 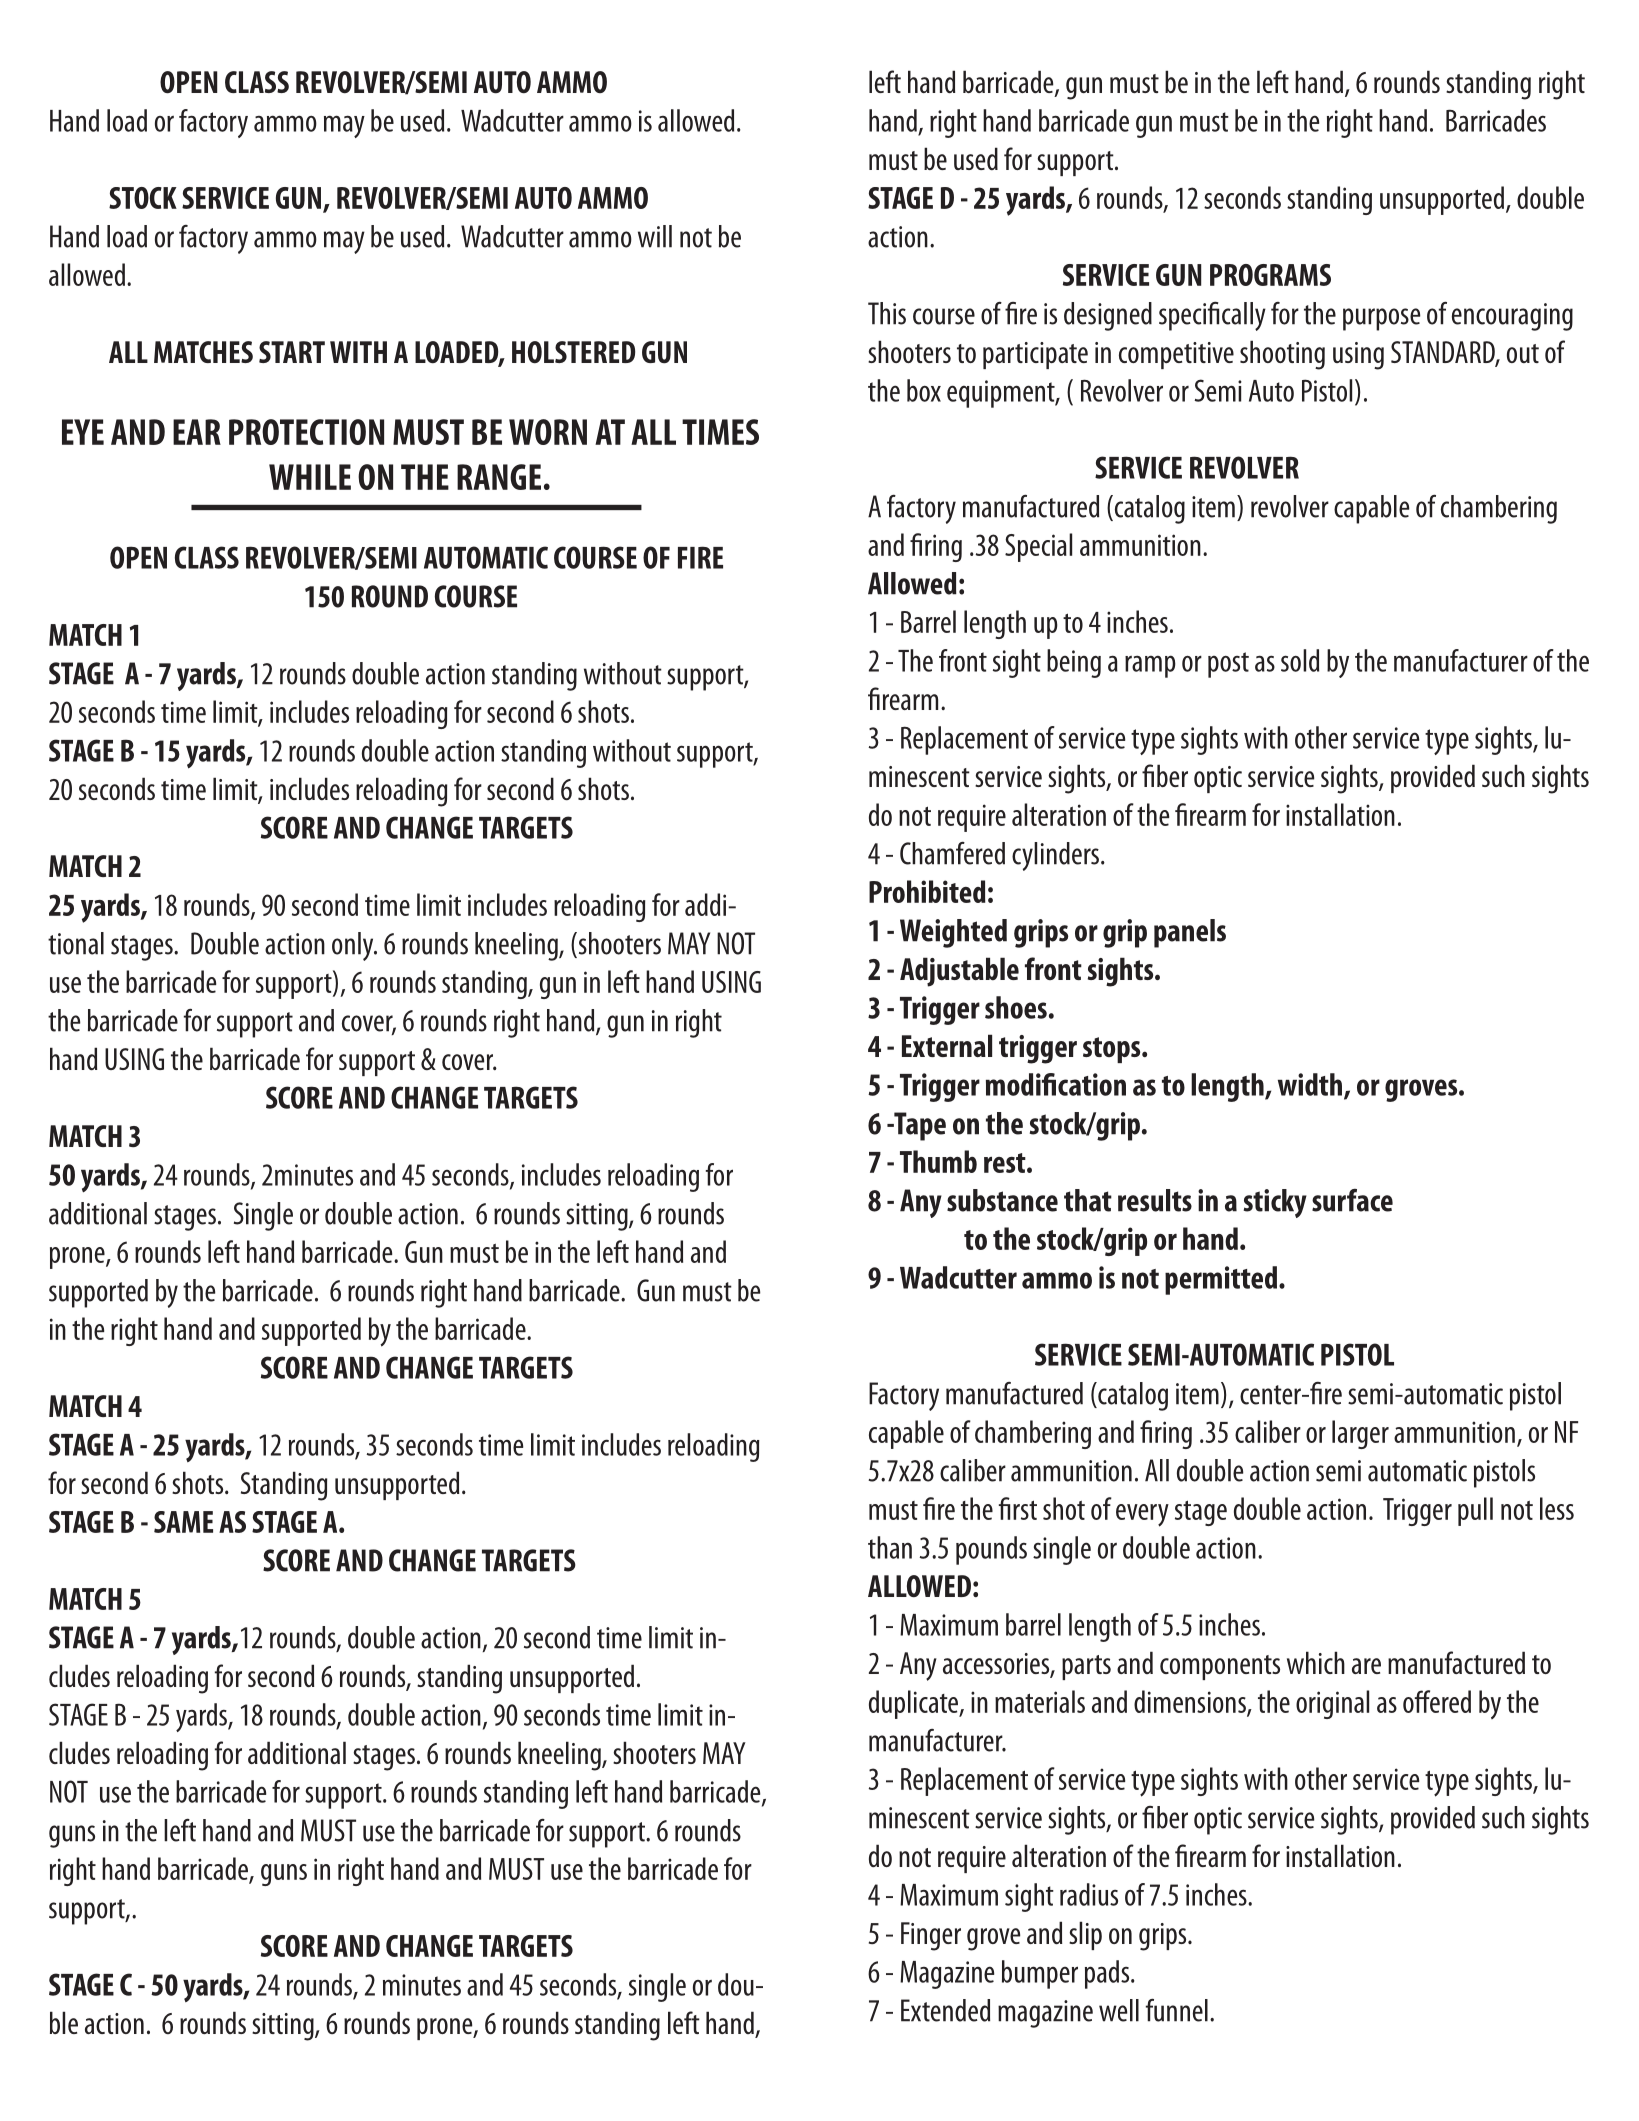 I want to click on are, so click(x=1366, y=1666).
